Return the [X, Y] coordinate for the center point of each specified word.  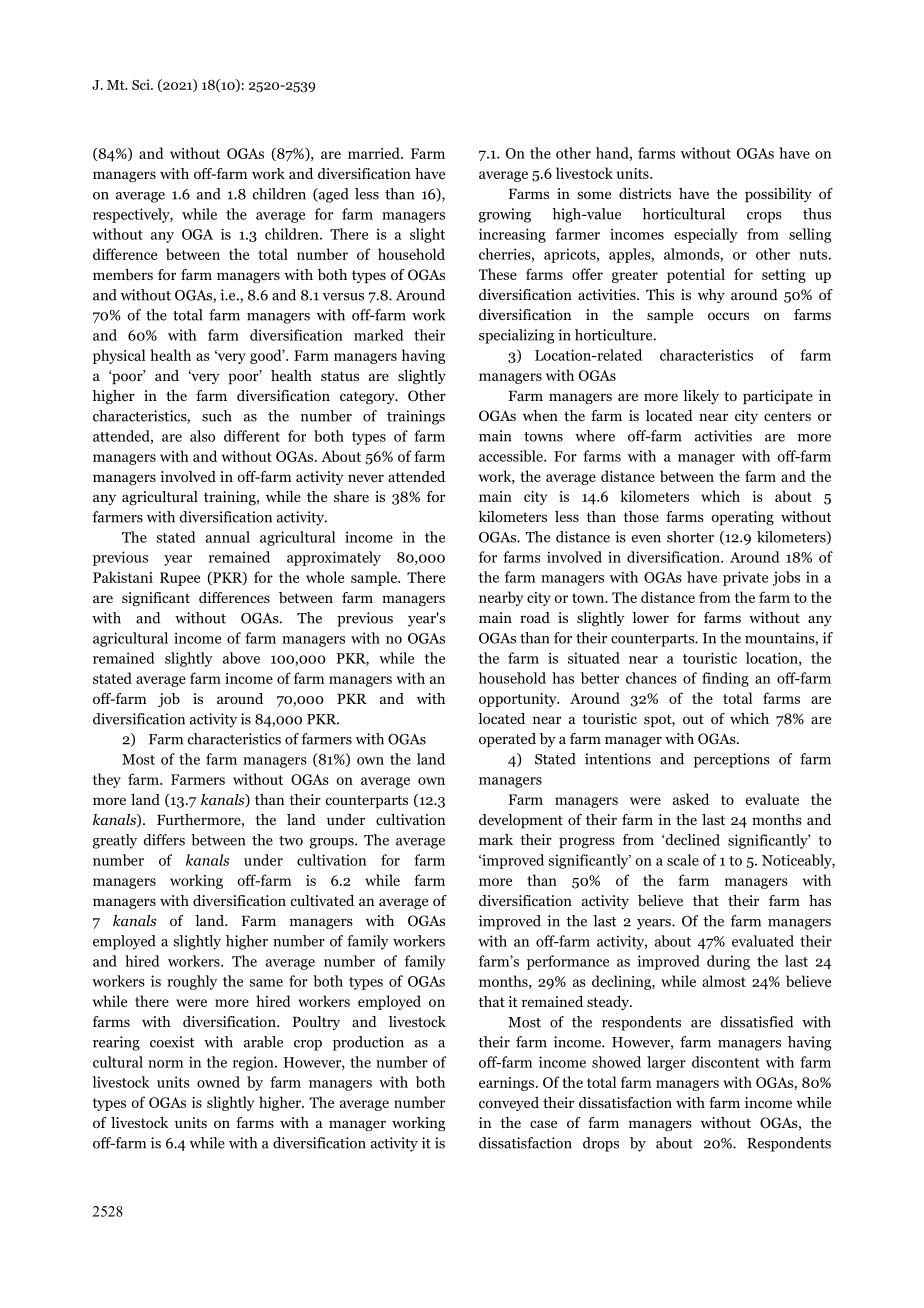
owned [218, 1082]
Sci [142, 84]
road [535, 617]
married [375, 153]
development [521, 821]
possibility [778, 195]
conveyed [509, 1104]
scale [683, 860]
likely [701, 397]
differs [164, 840]
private [745, 578]
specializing [516, 336]
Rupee [180, 579]
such [217, 416]
